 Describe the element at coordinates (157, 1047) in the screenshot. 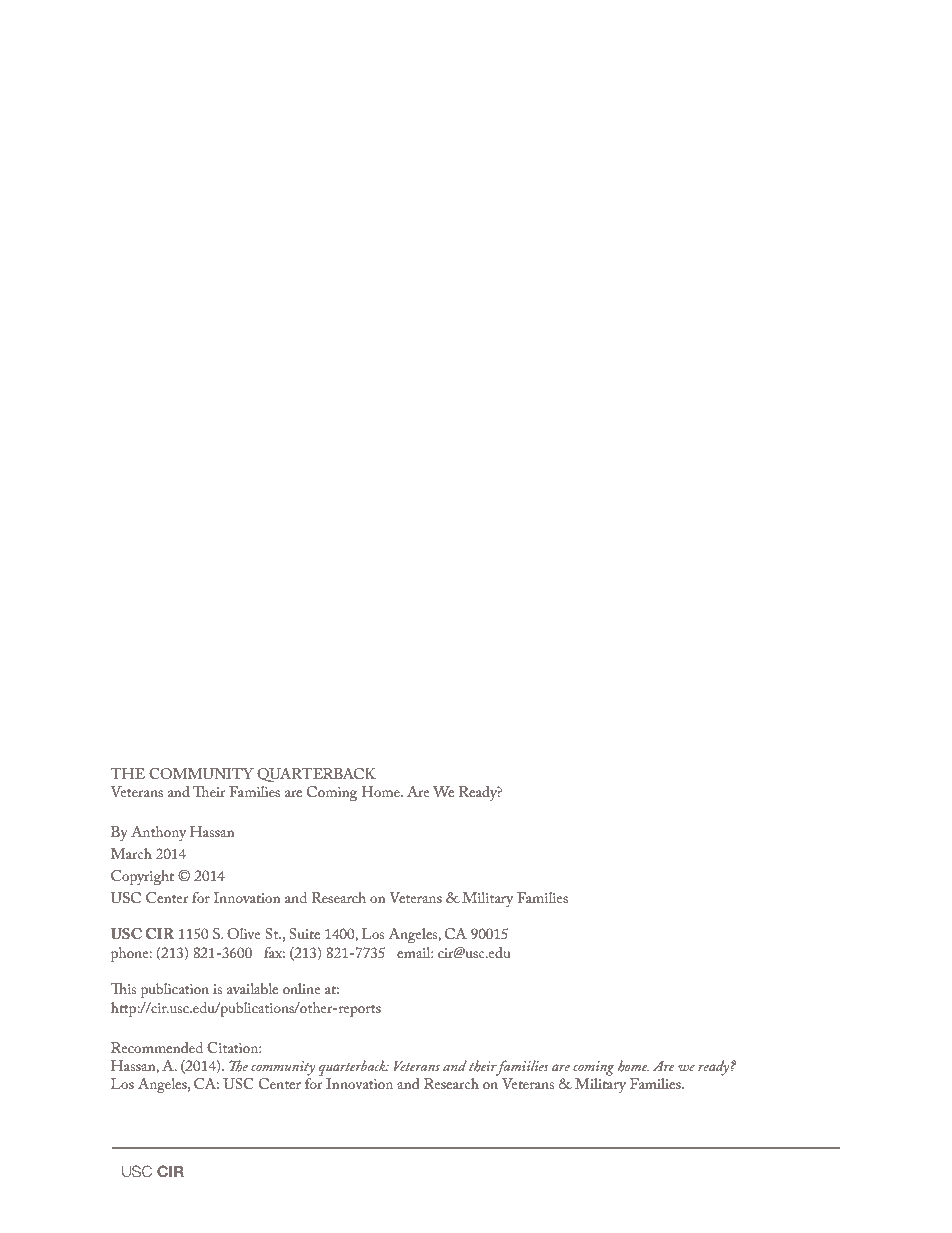

I see `Recommended` at that location.
